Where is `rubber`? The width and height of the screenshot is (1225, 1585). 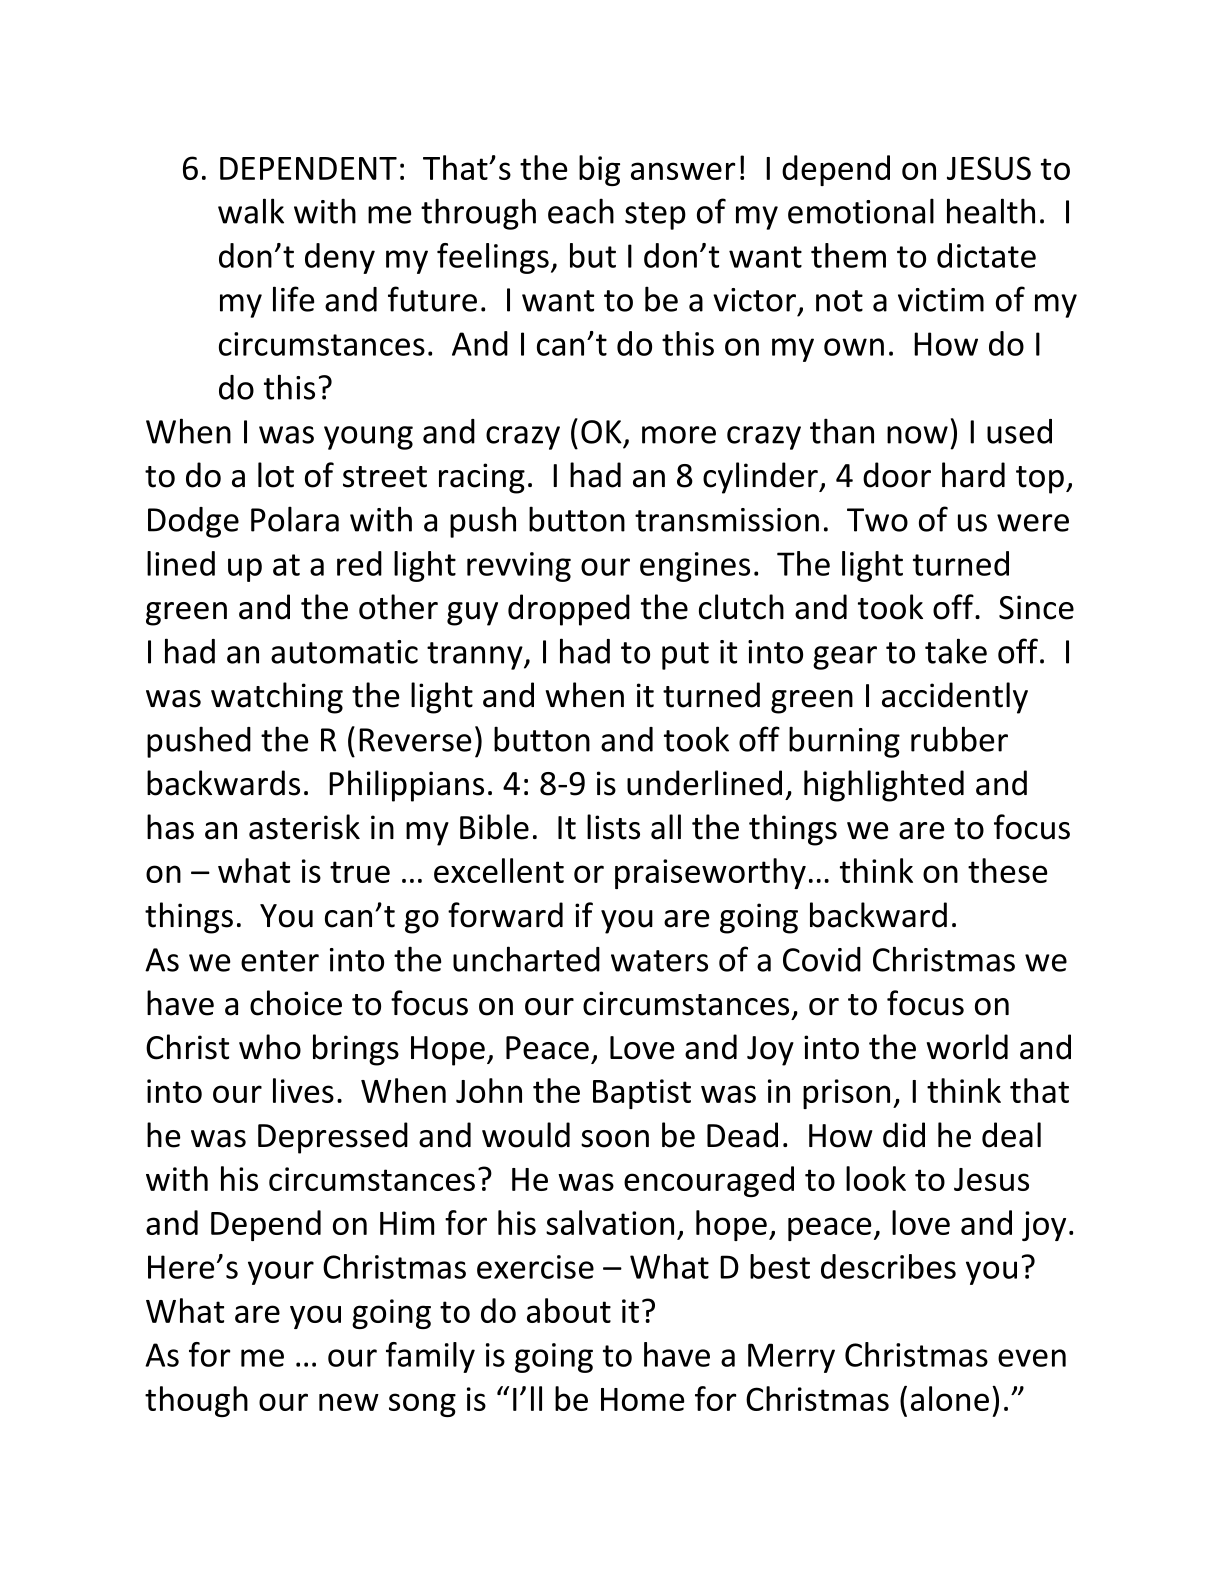 rubber is located at coordinates (959, 739).
